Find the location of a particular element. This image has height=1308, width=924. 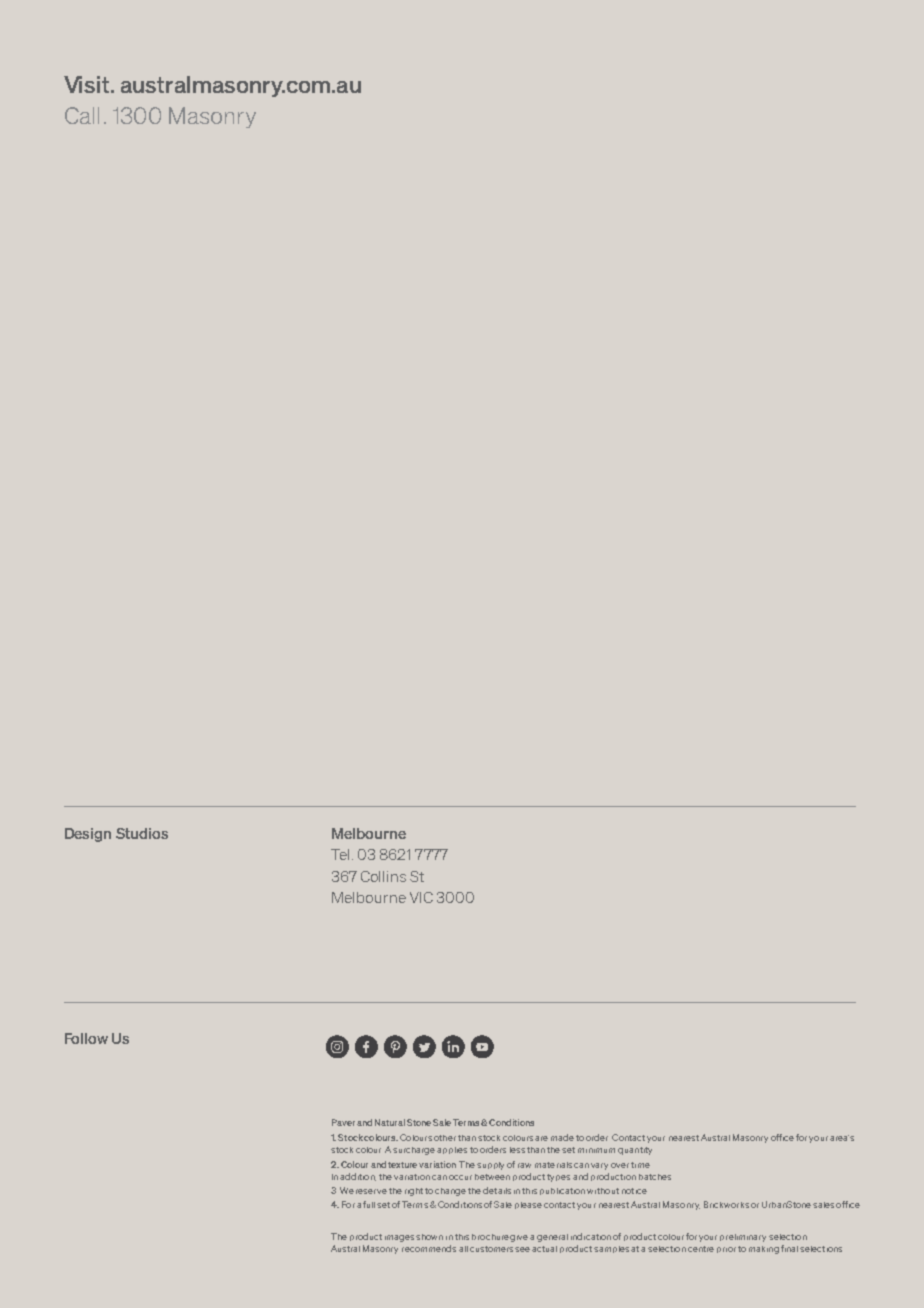

addition is located at coordinates (358, 1177).
